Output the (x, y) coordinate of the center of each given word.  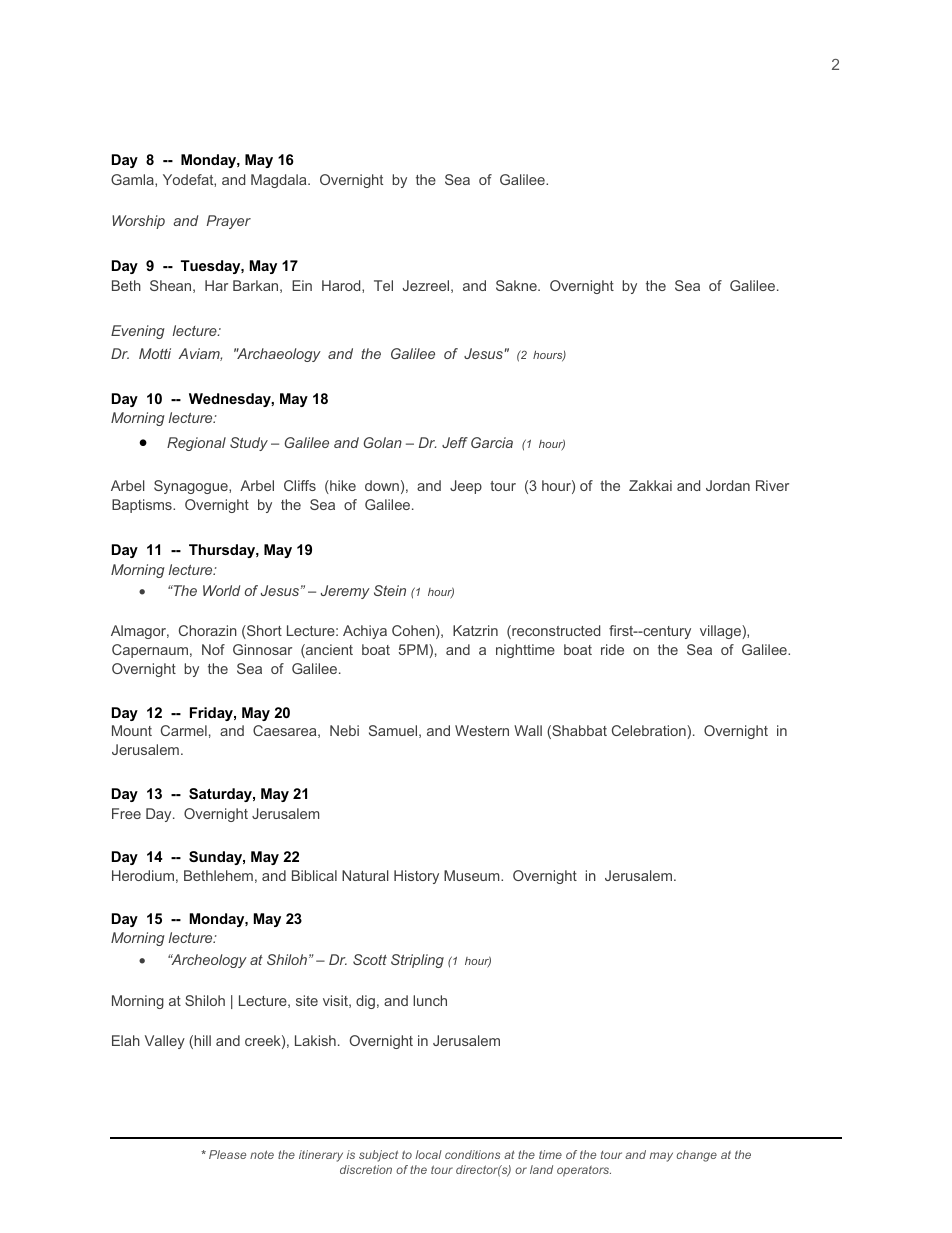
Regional (196, 444)
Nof (213, 649)
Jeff (455, 442)
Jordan (728, 485)
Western (482, 730)
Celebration (650, 730)
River (772, 485)
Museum (473, 875)
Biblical (314, 875)
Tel (383, 285)
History (416, 877)
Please (227, 1154)
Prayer (228, 222)
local (428, 1154)
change (697, 1156)
